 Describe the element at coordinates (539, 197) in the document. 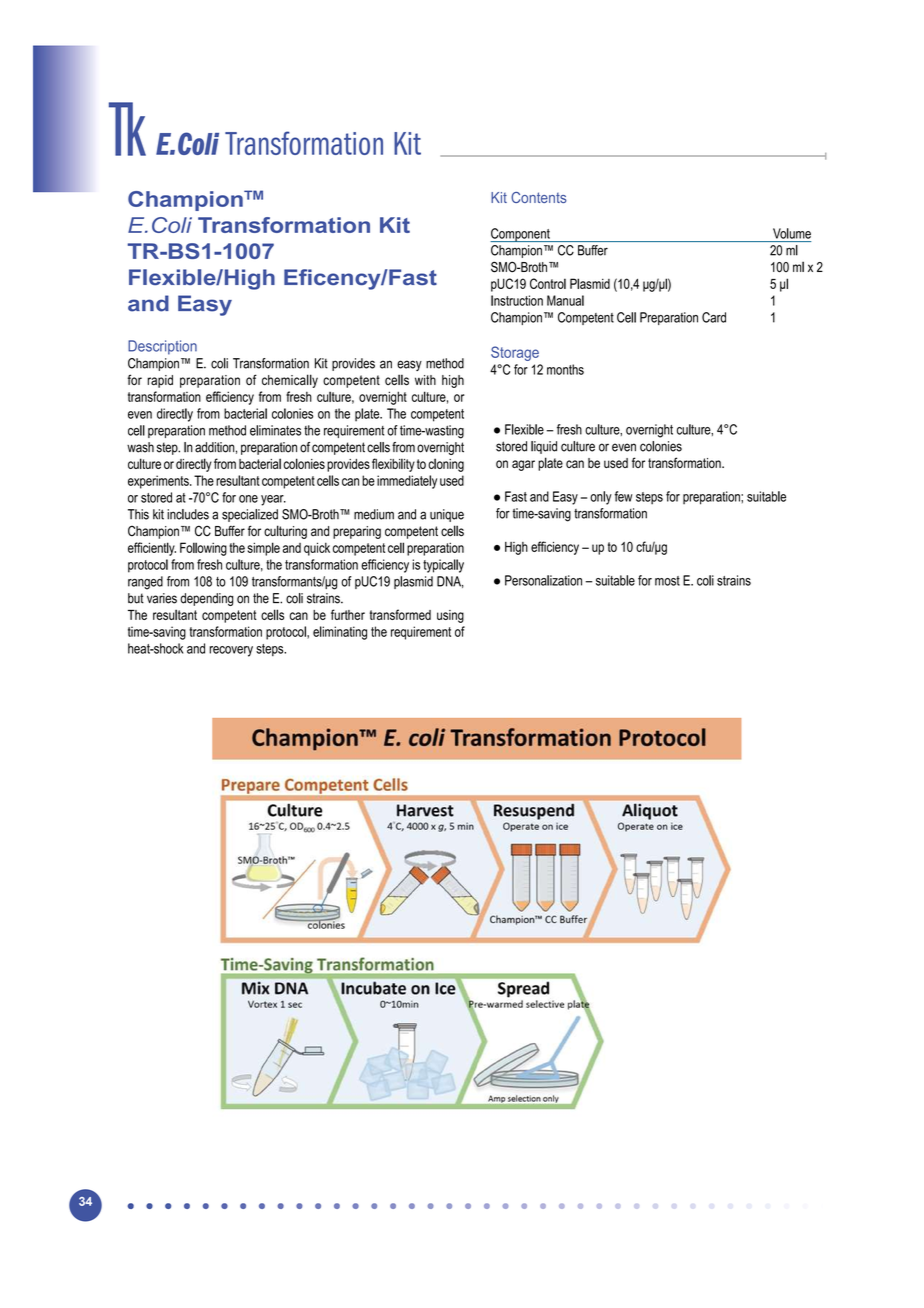

I see `Contents` at that location.
